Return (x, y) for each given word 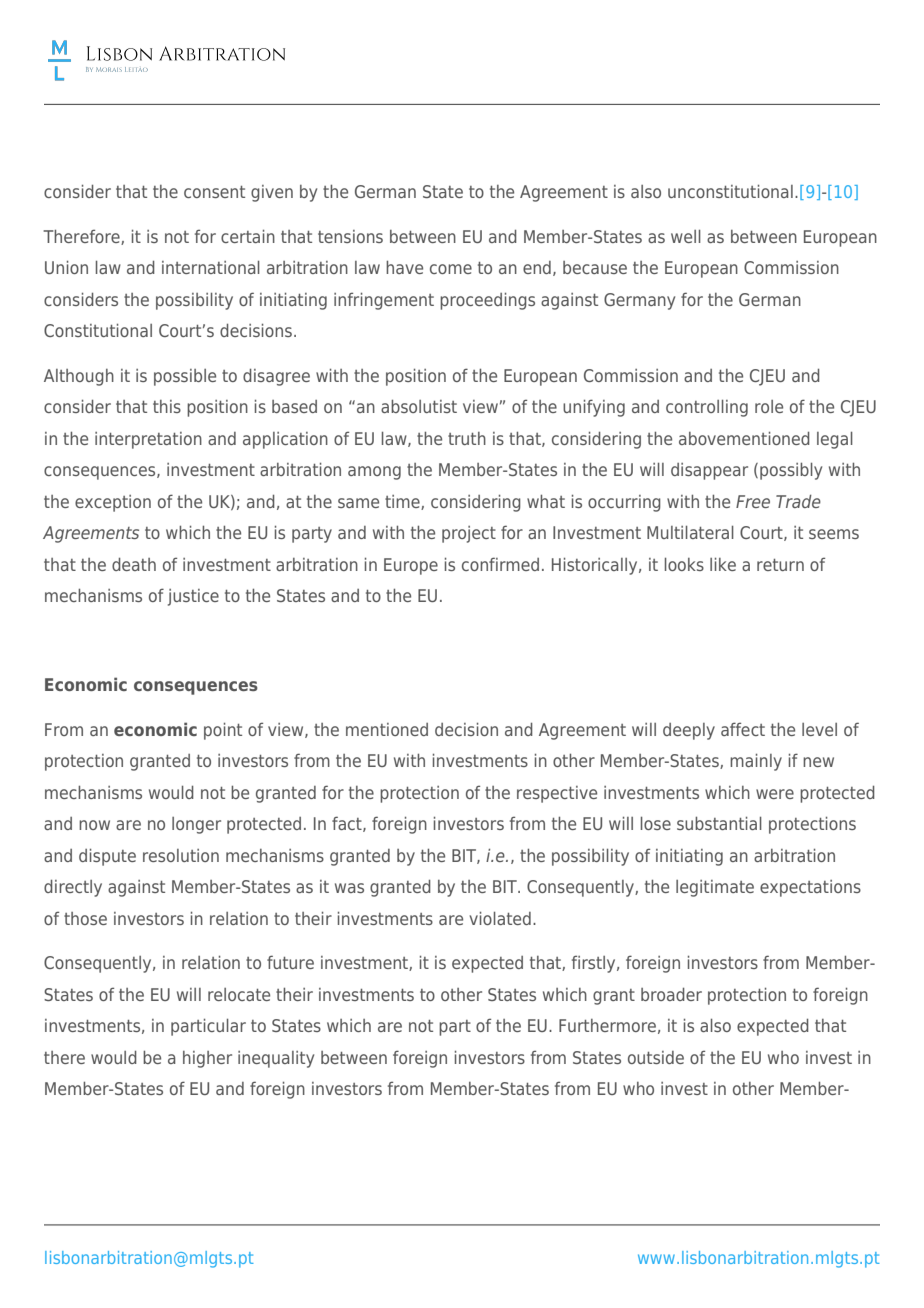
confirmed (500, 564)
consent (214, 192)
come (451, 269)
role (769, 406)
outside (656, 1057)
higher (207, 1059)
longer (196, 825)
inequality (276, 1059)
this (167, 406)
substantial (719, 823)
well (686, 236)
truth (467, 438)
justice (193, 597)
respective (557, 794)
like (723, 564)
